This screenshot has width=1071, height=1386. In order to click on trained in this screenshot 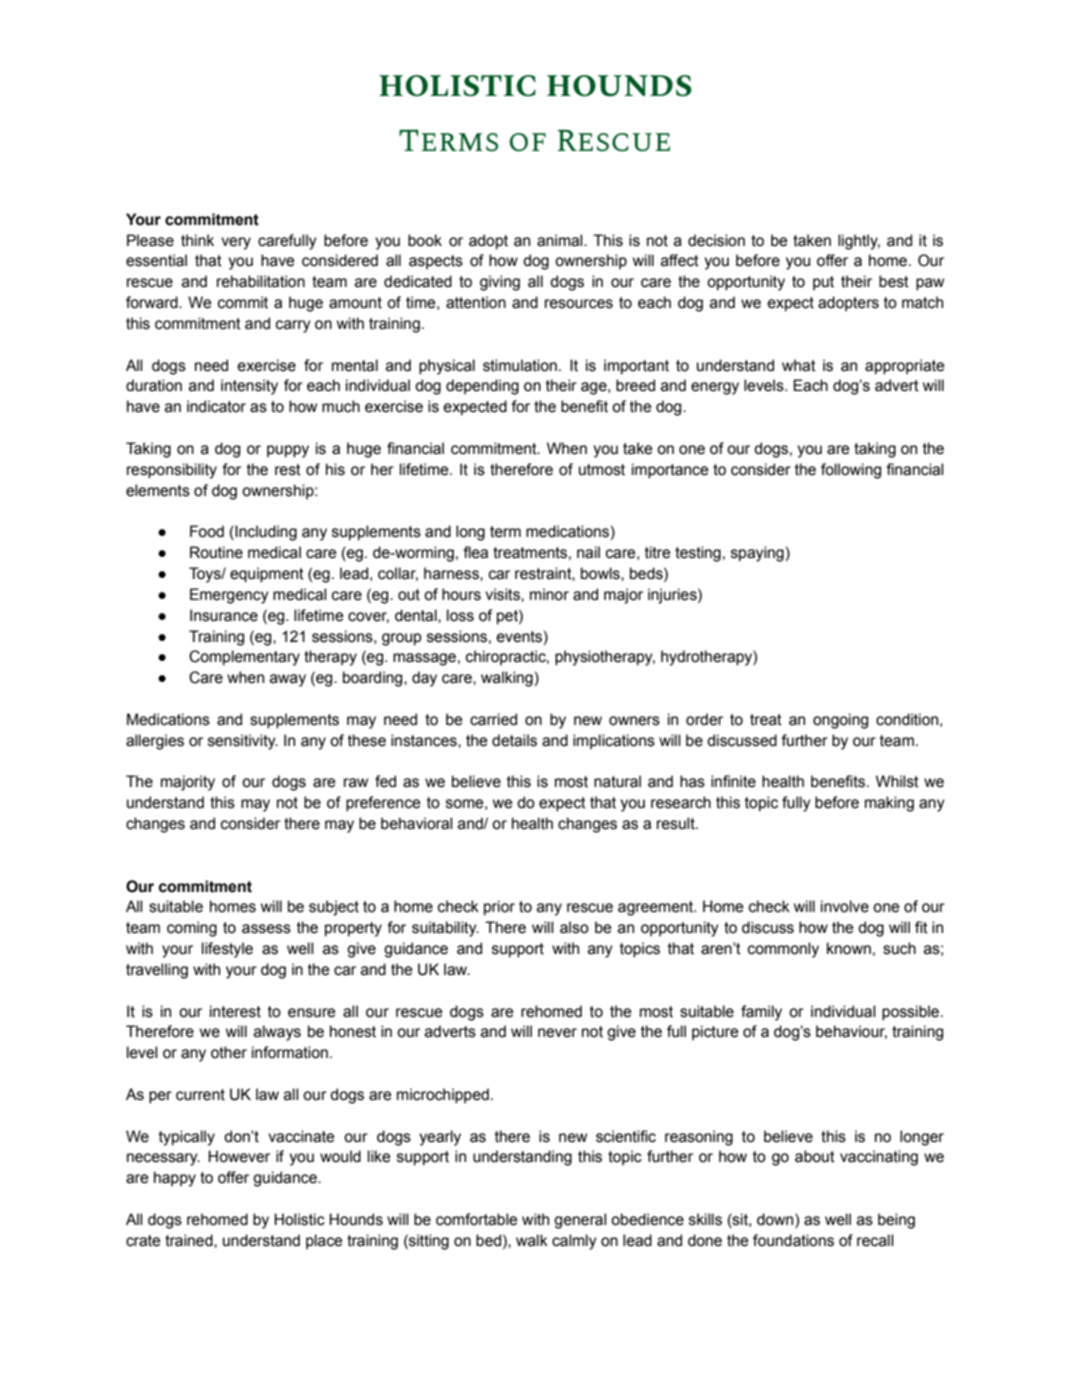, I will do `click(190, 1240)`.
